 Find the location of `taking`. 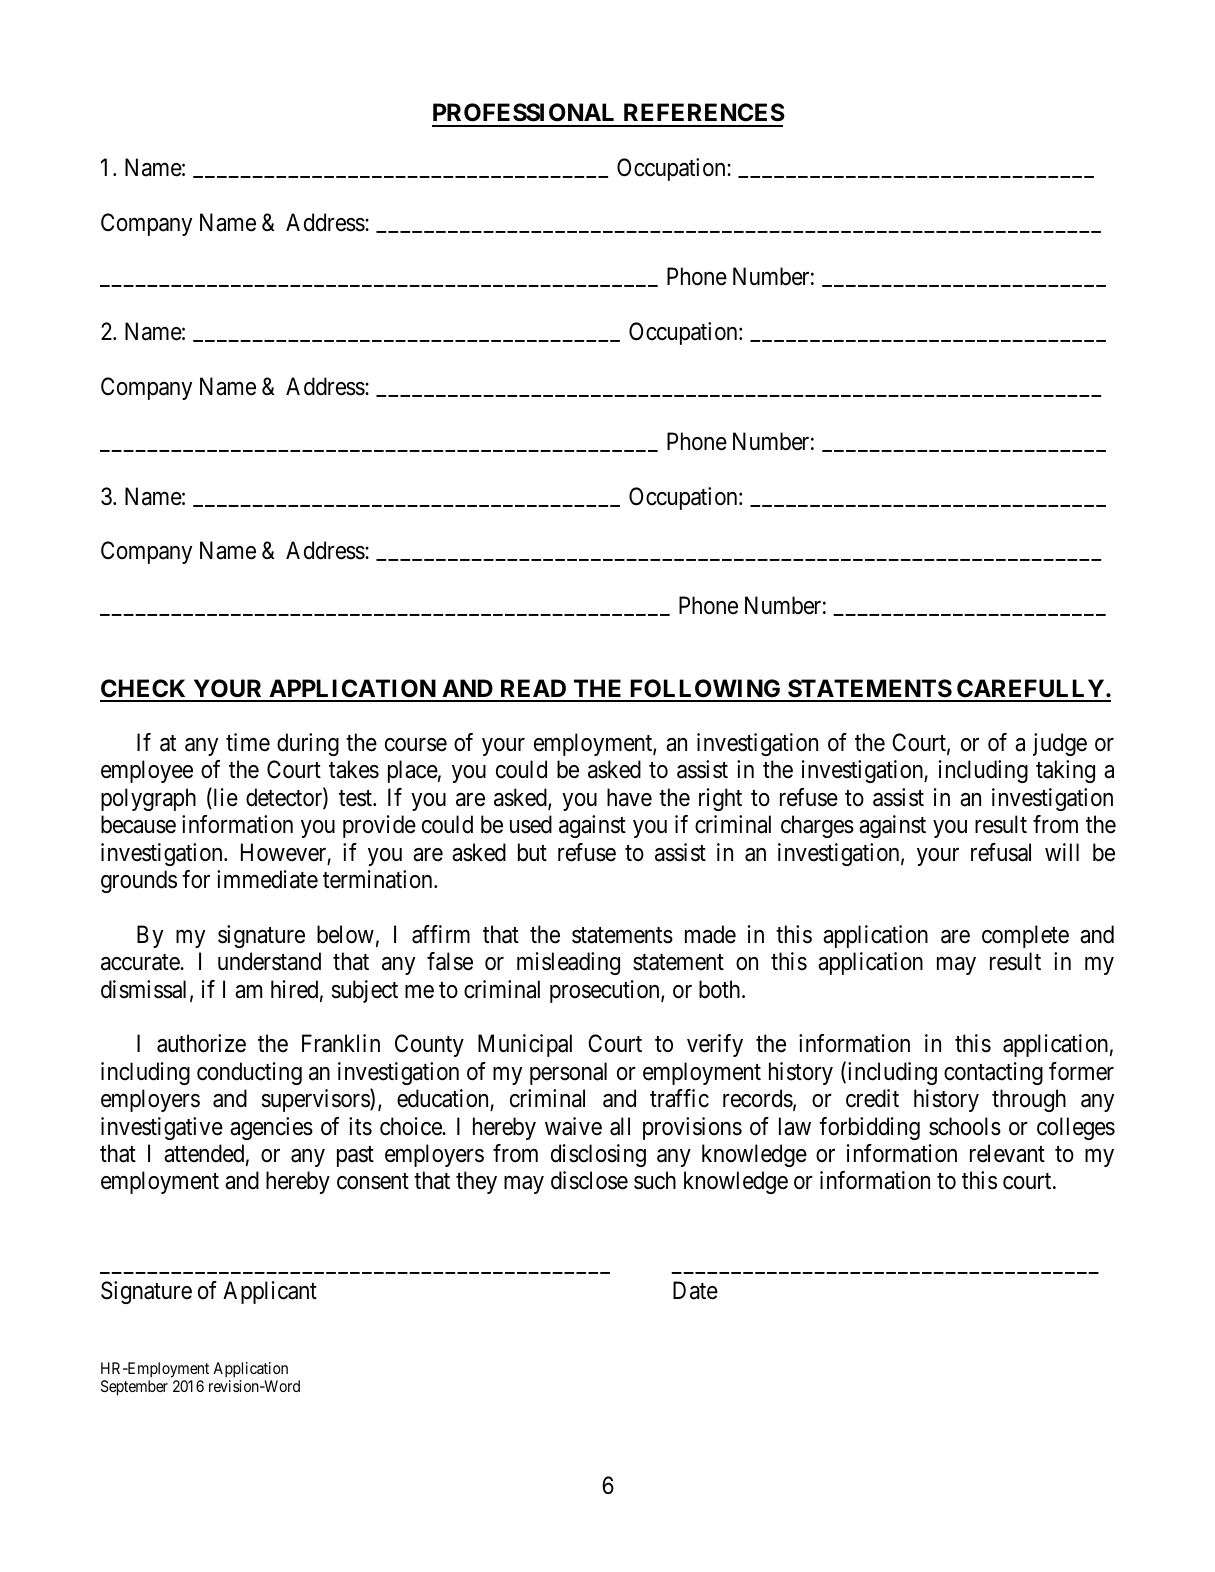

taking is located at coordinates (1065, 771).
